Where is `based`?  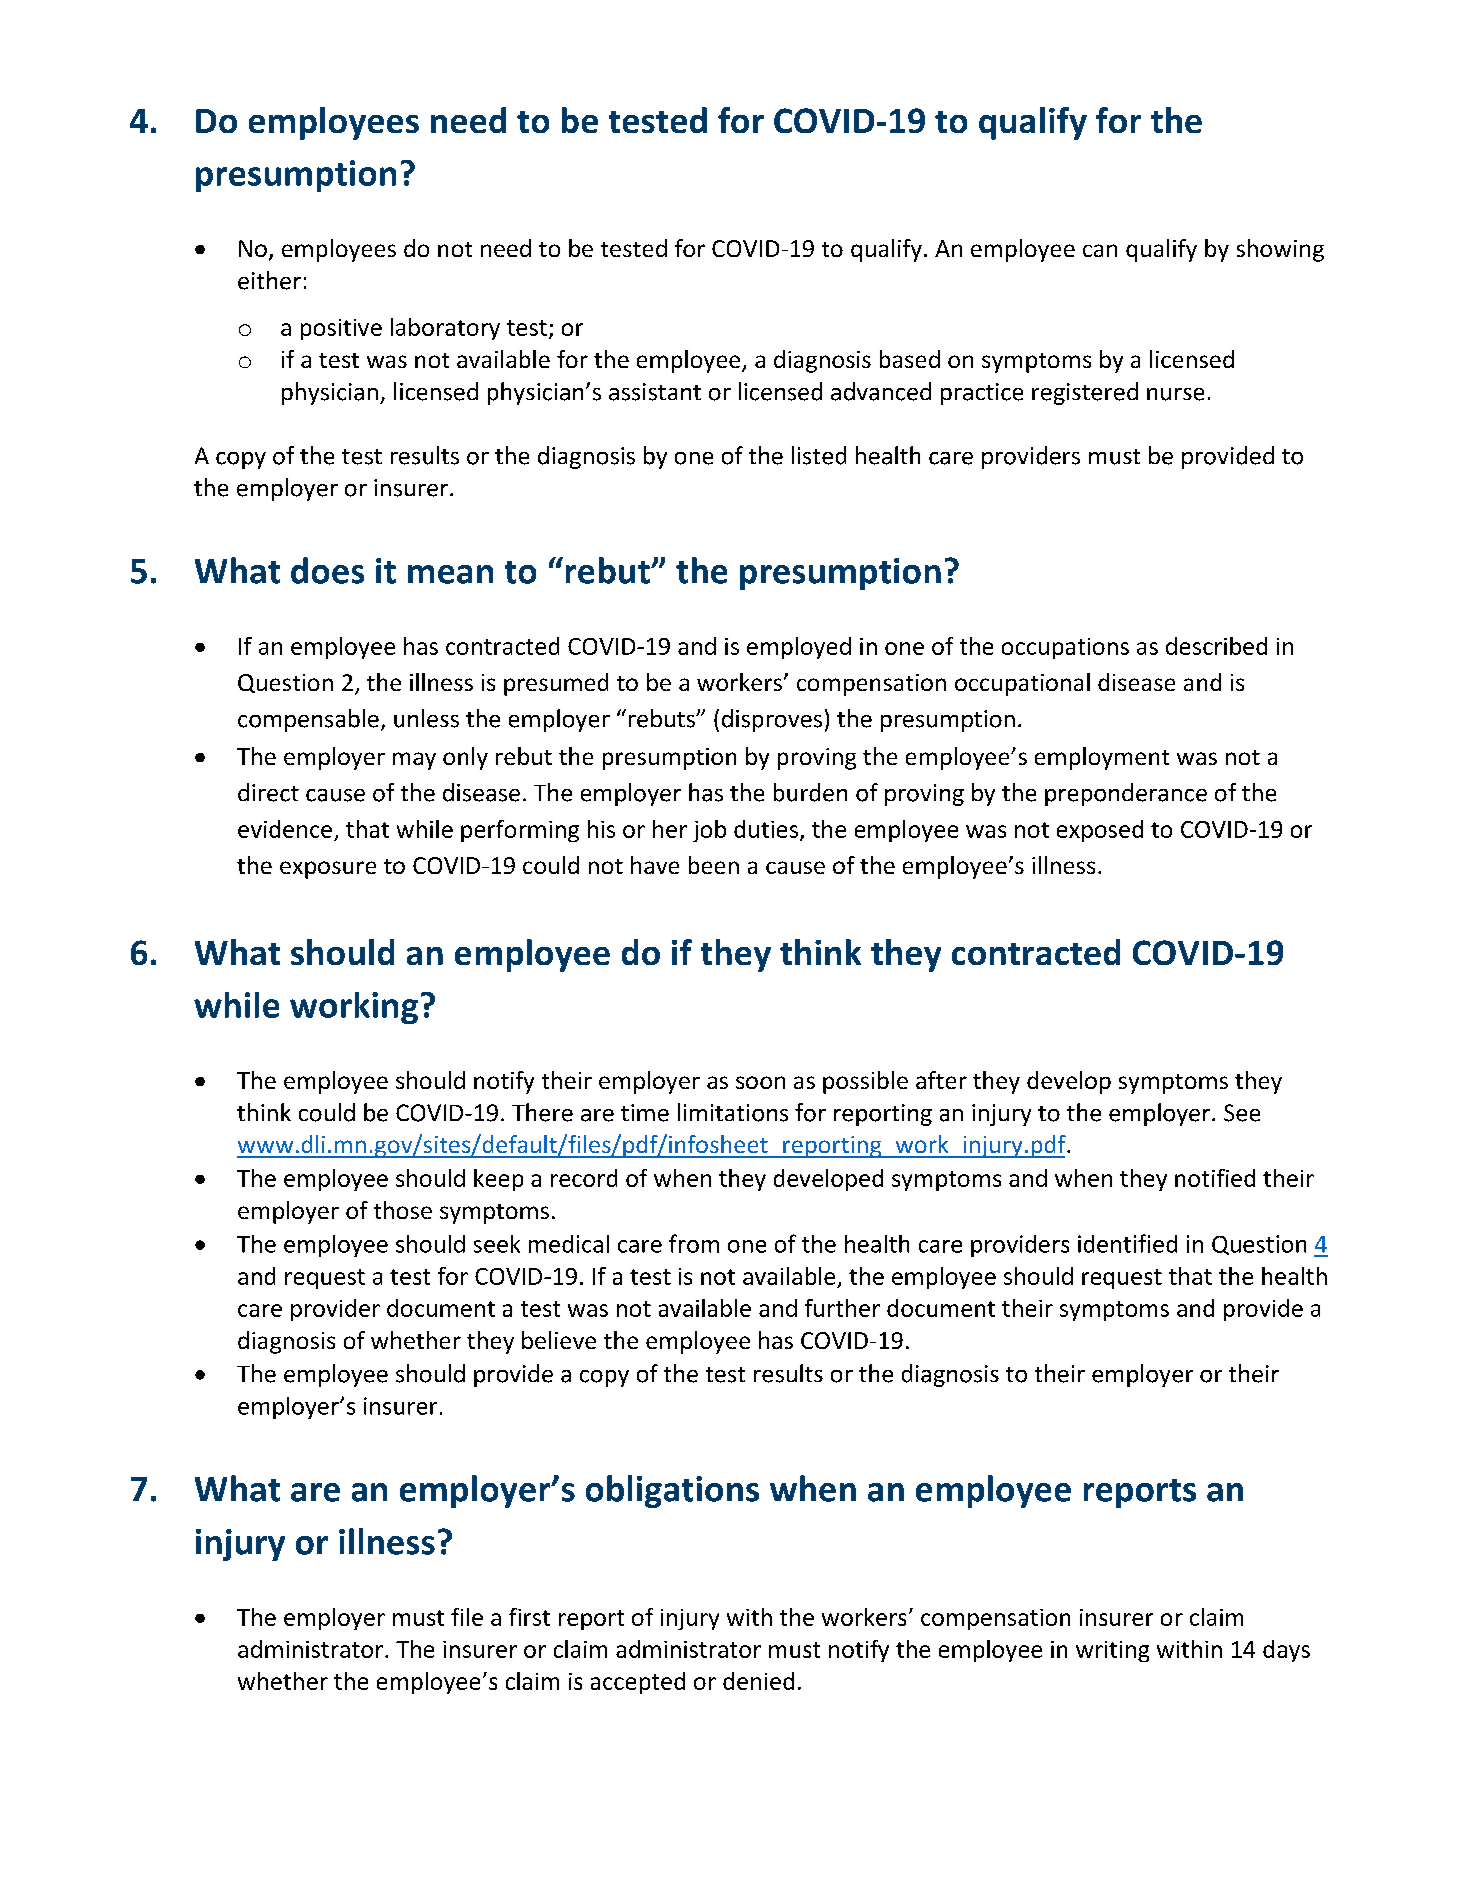
based is located at coordinates (910, 359).
